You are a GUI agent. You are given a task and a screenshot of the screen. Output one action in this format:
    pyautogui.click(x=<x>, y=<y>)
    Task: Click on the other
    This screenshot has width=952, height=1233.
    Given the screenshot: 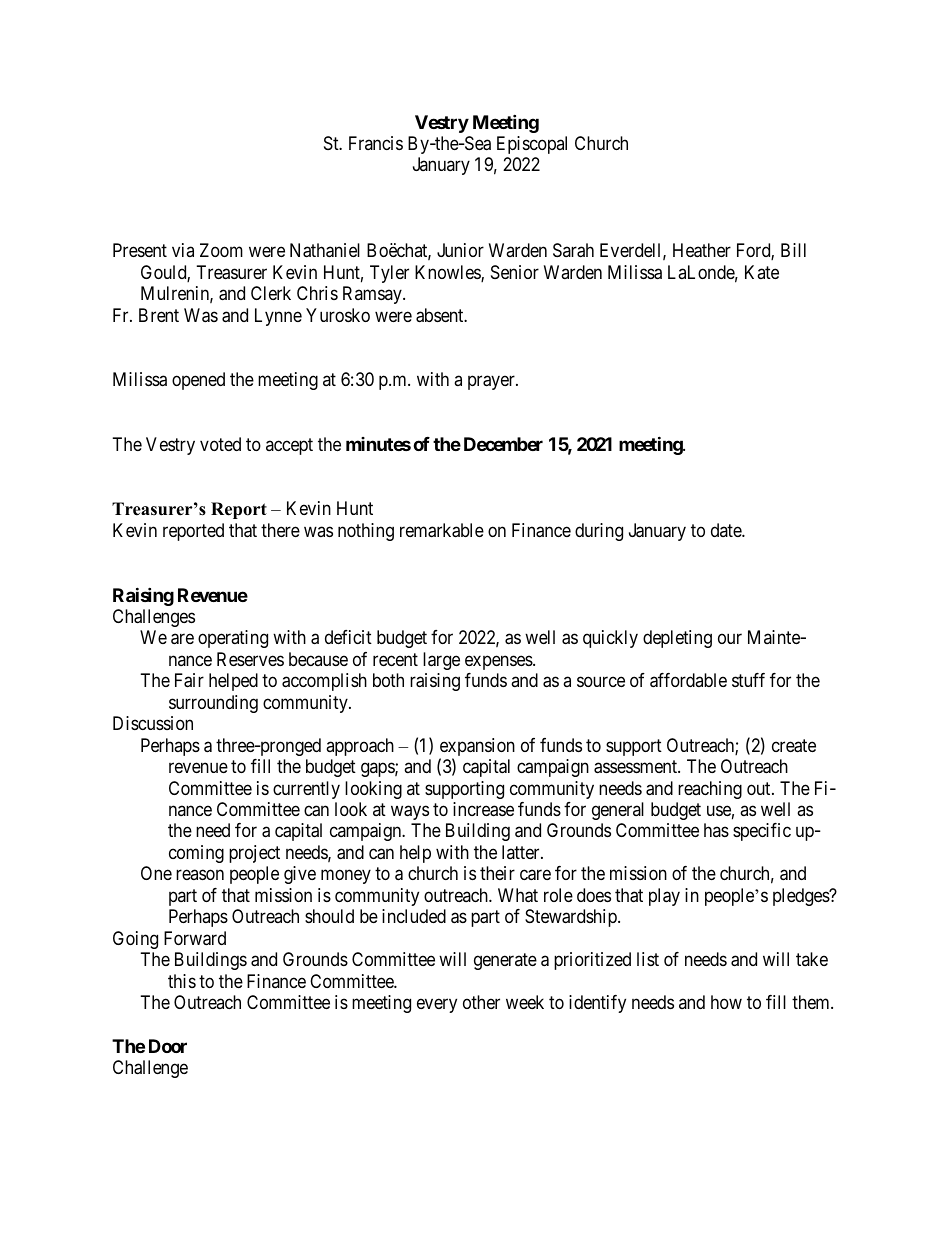 What is the action you would take?
    pyautogui.click(x=481, y=1002)
